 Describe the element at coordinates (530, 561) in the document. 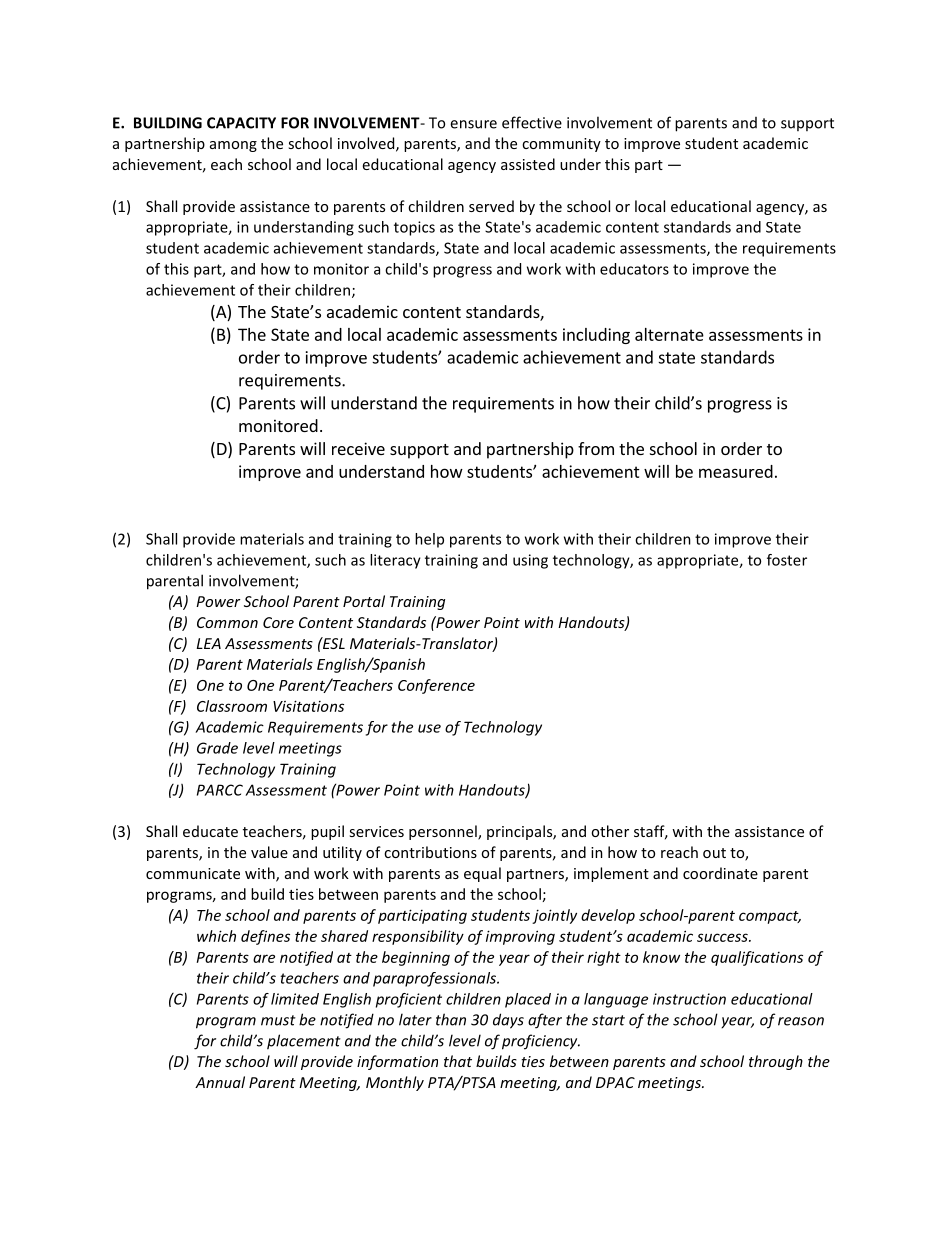

I see `using` at that location.
